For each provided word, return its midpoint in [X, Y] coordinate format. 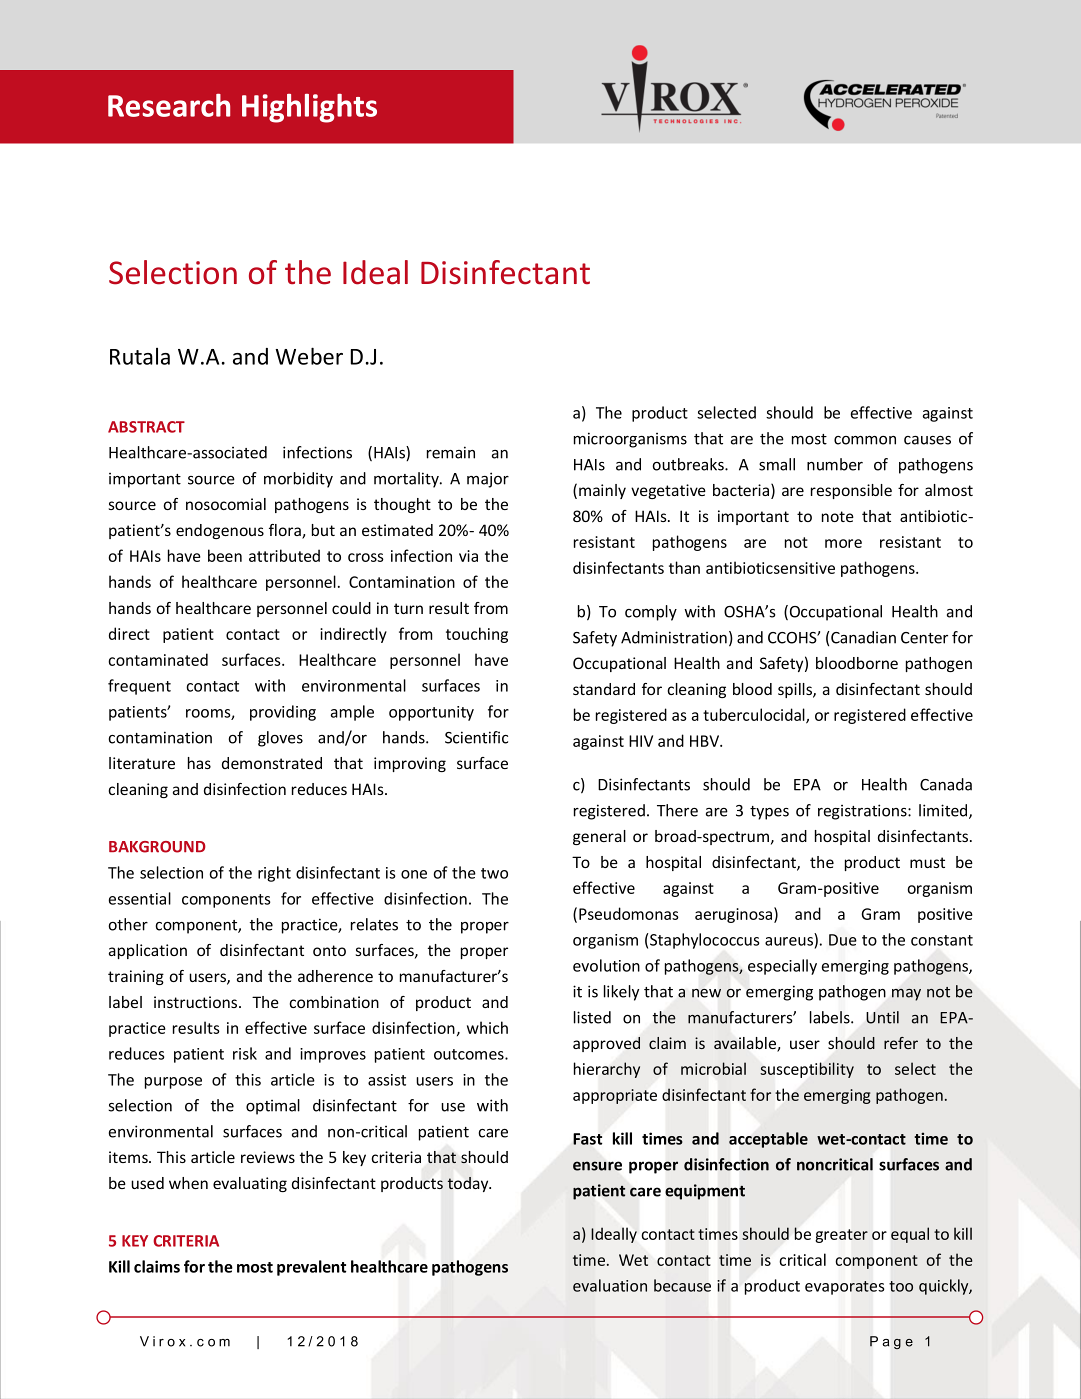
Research [169, 105]
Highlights [309, 108]
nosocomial [226, 504]
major [488, 480]
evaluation [610, 1285]
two [494, 873]
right [274, 874]
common [865, 440]
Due [843, 940]
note [838, 516]
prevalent [311, 1268]
